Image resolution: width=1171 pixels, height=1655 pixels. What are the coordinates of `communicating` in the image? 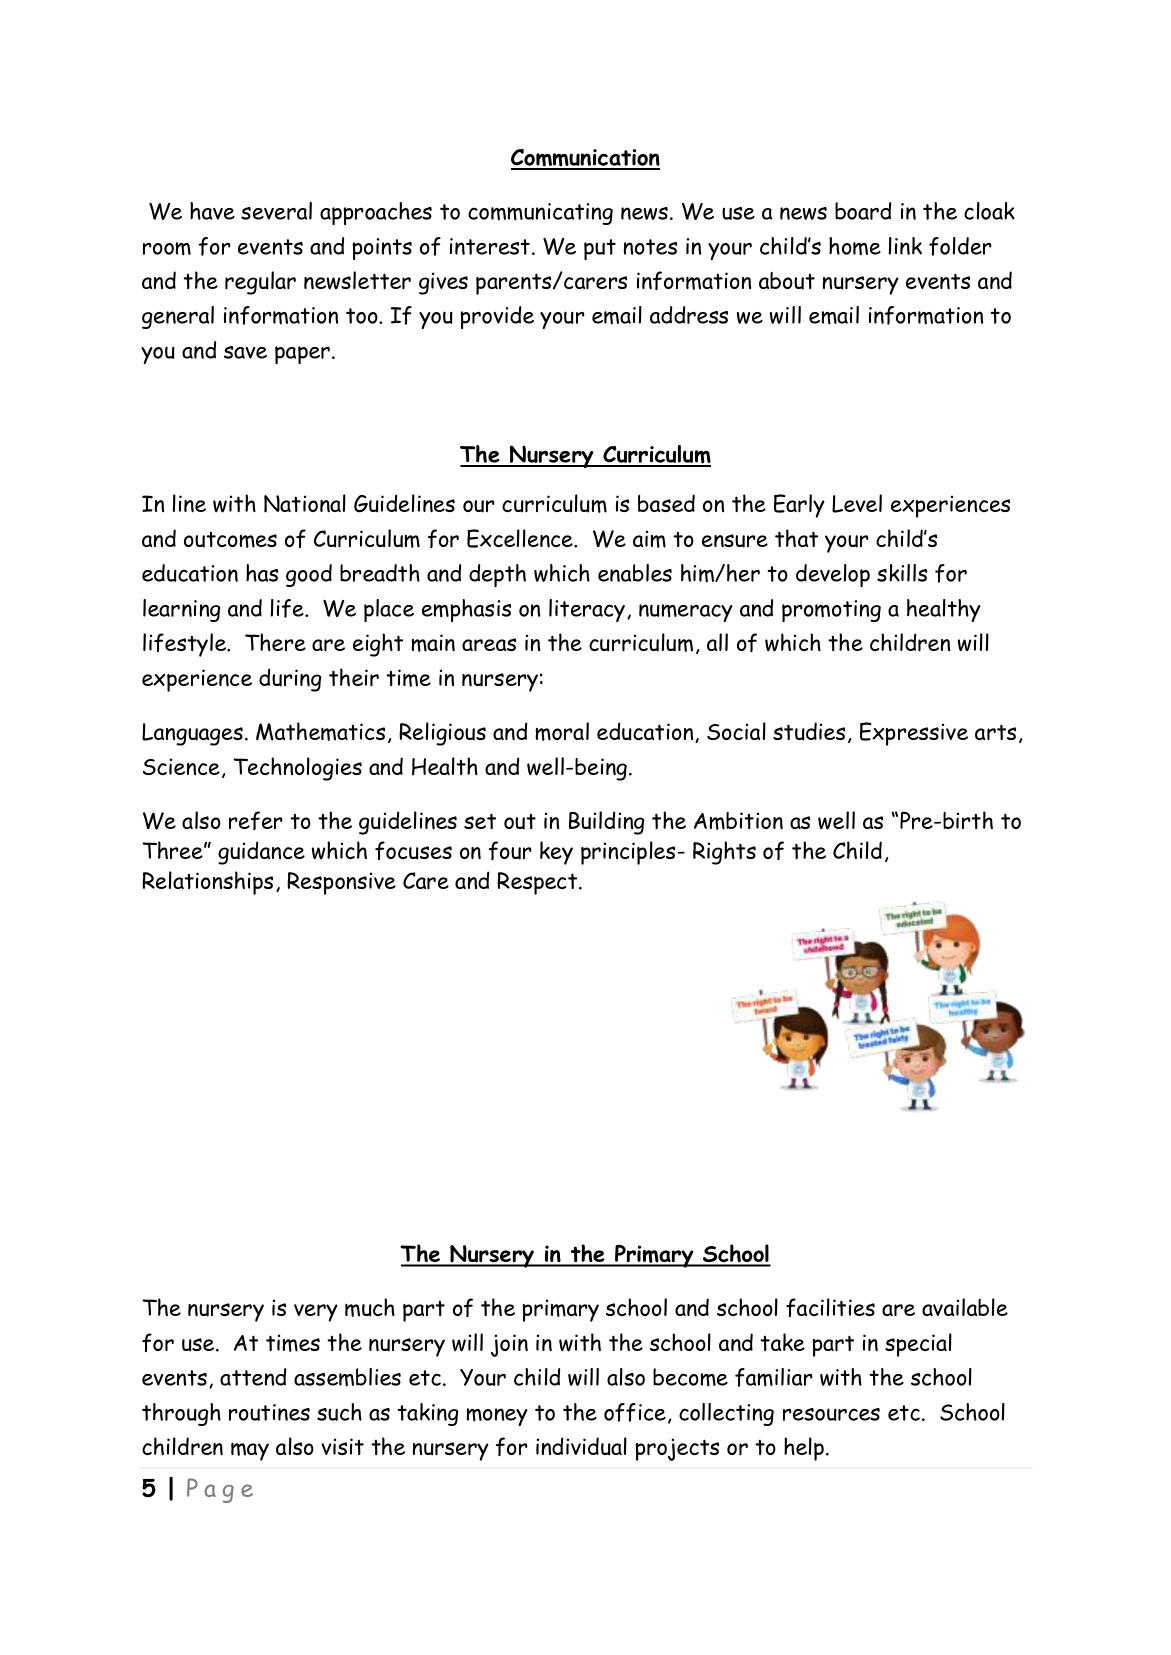 It's located at (540, 214).
